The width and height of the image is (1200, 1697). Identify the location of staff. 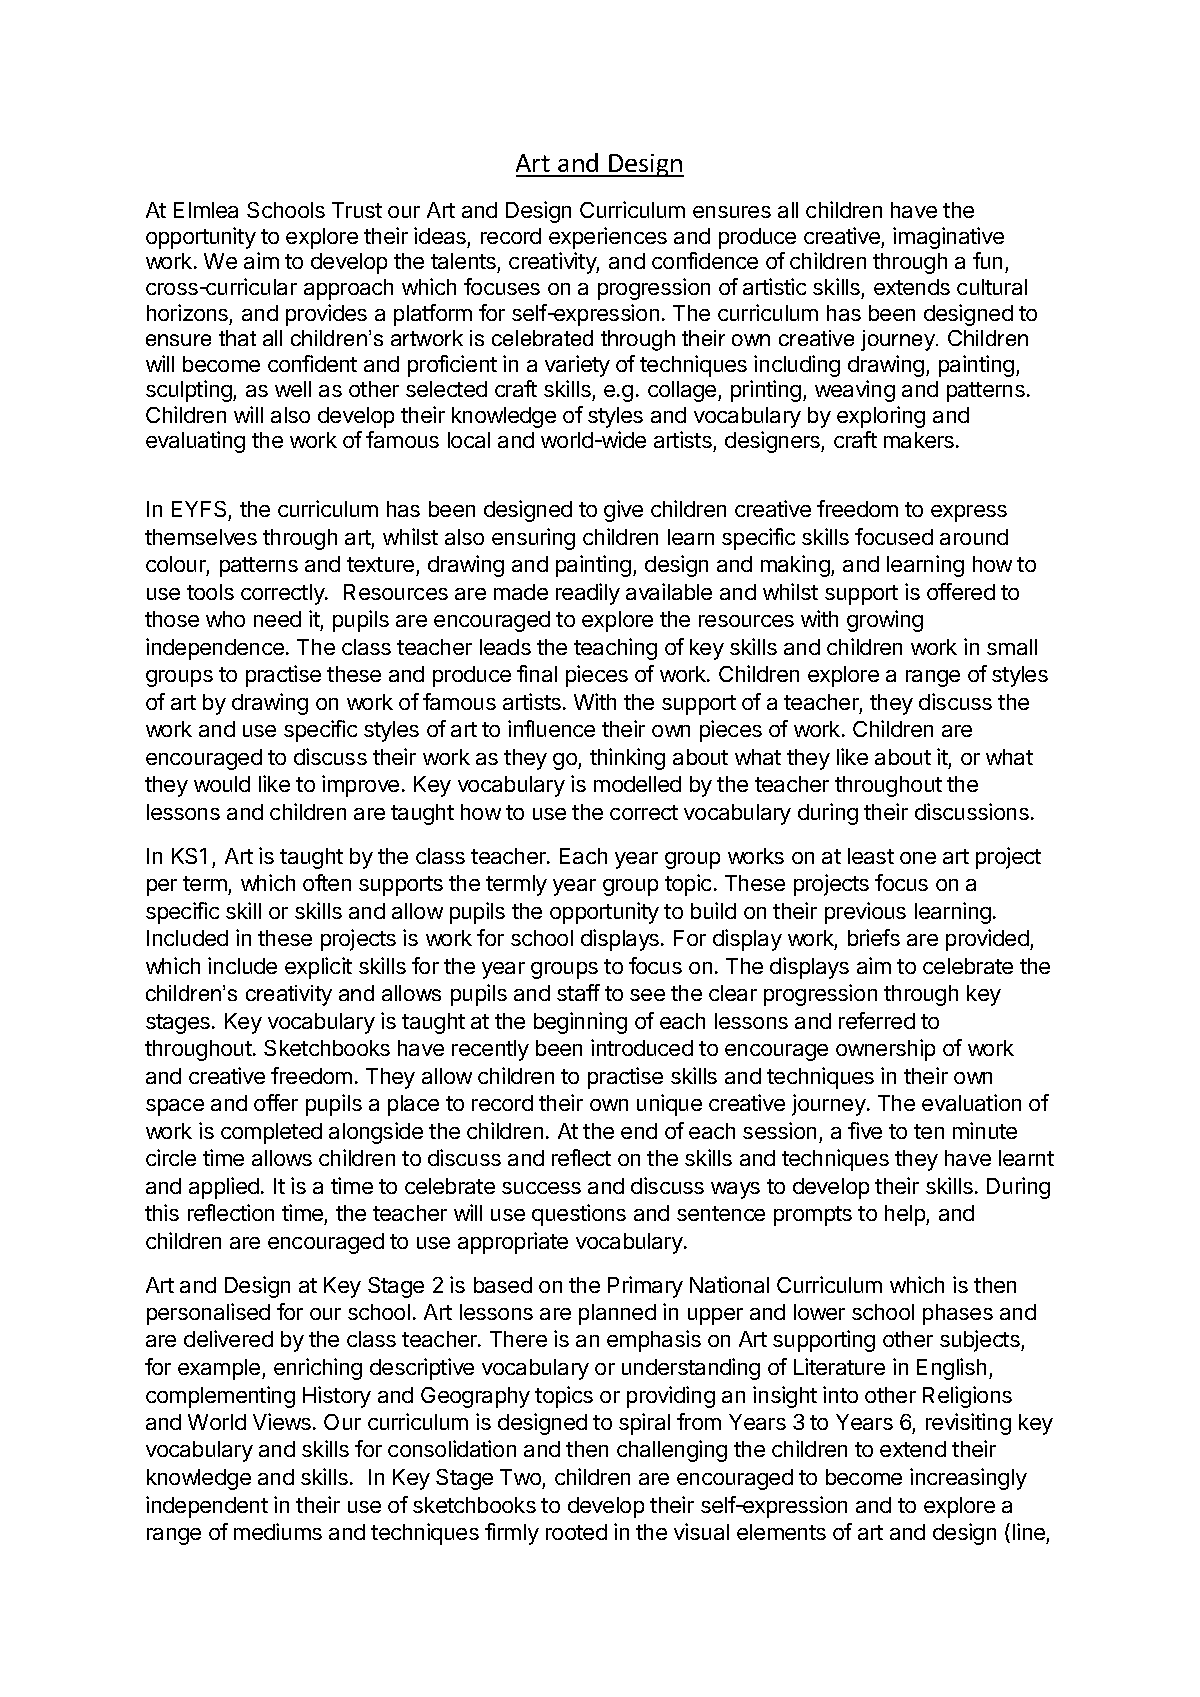
(578, 992).
